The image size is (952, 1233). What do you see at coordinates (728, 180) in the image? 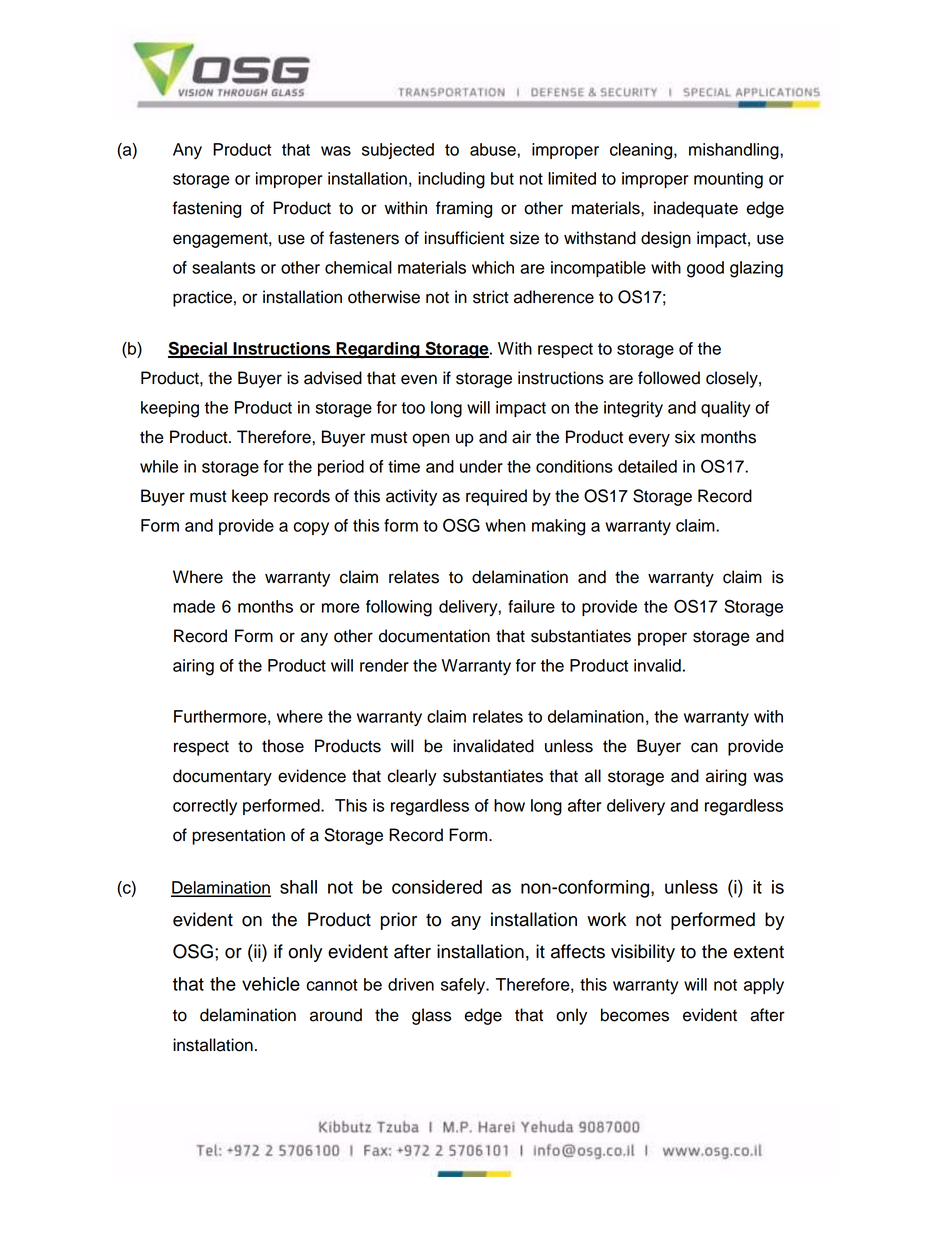
I see `mounting` at bounding box center [728, 180].
